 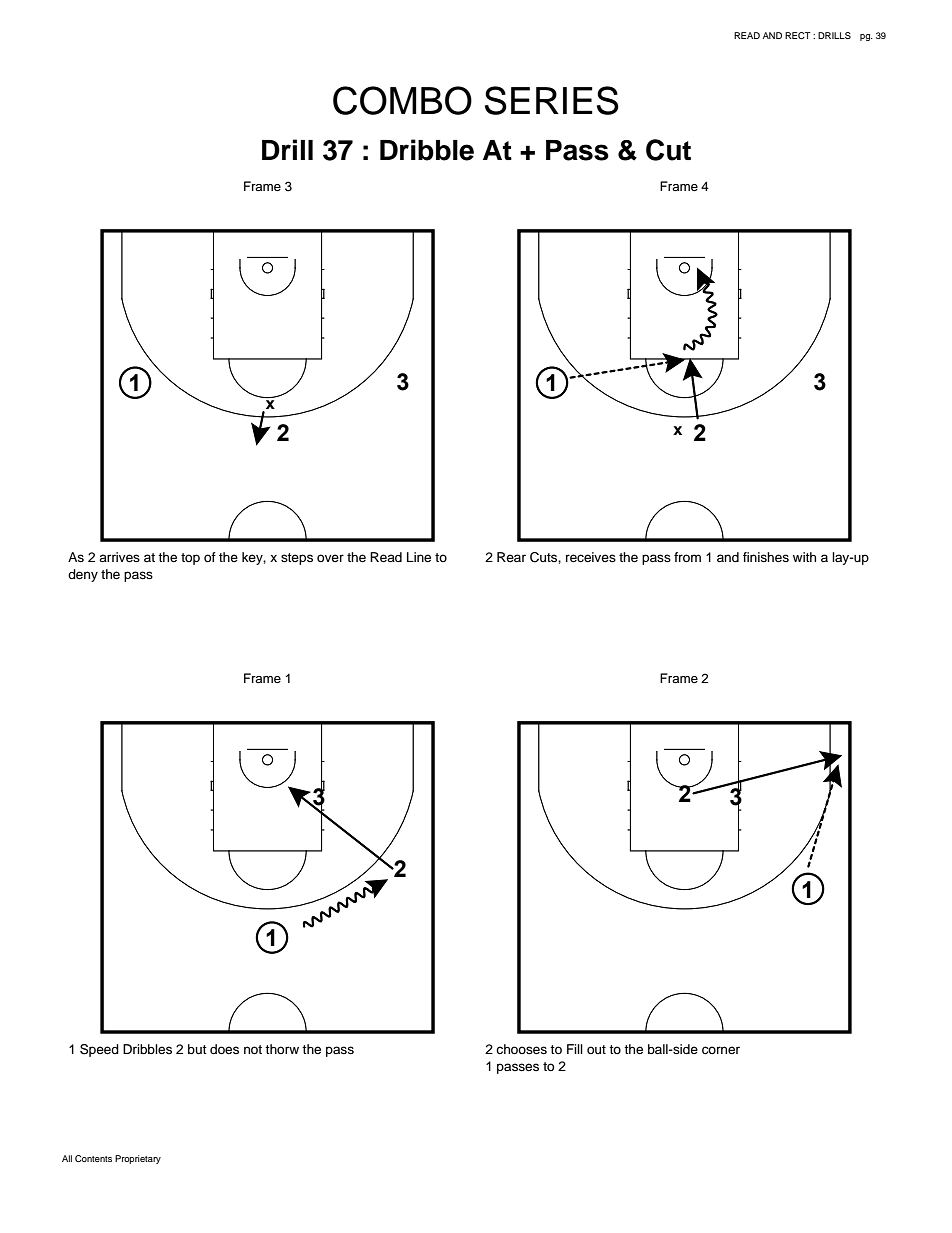 What do you see at coordinates (687, 557) in the document?
I see `from` at bounding box center [687, 557].
